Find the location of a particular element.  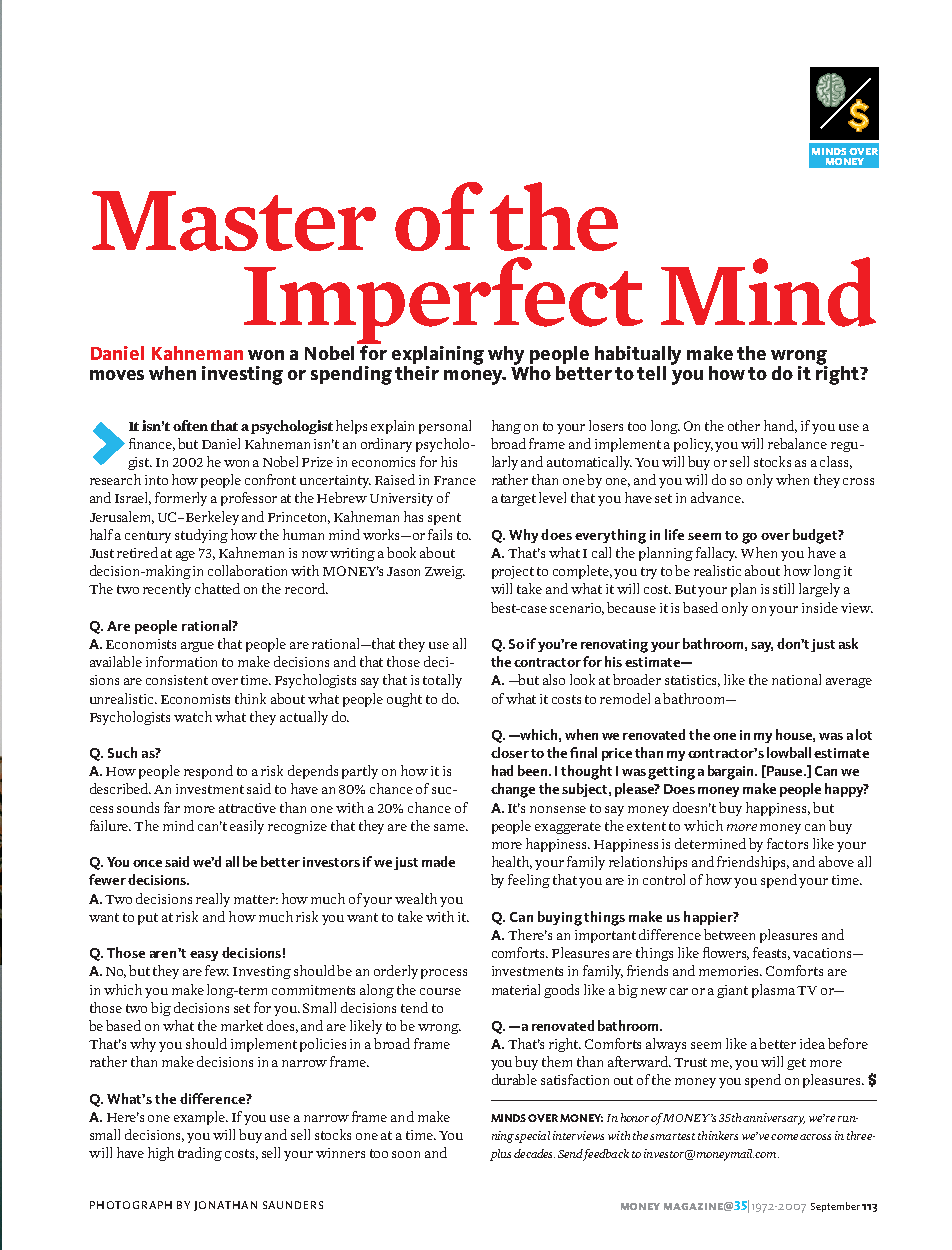

soon is located at coordinates (406, 1154).
